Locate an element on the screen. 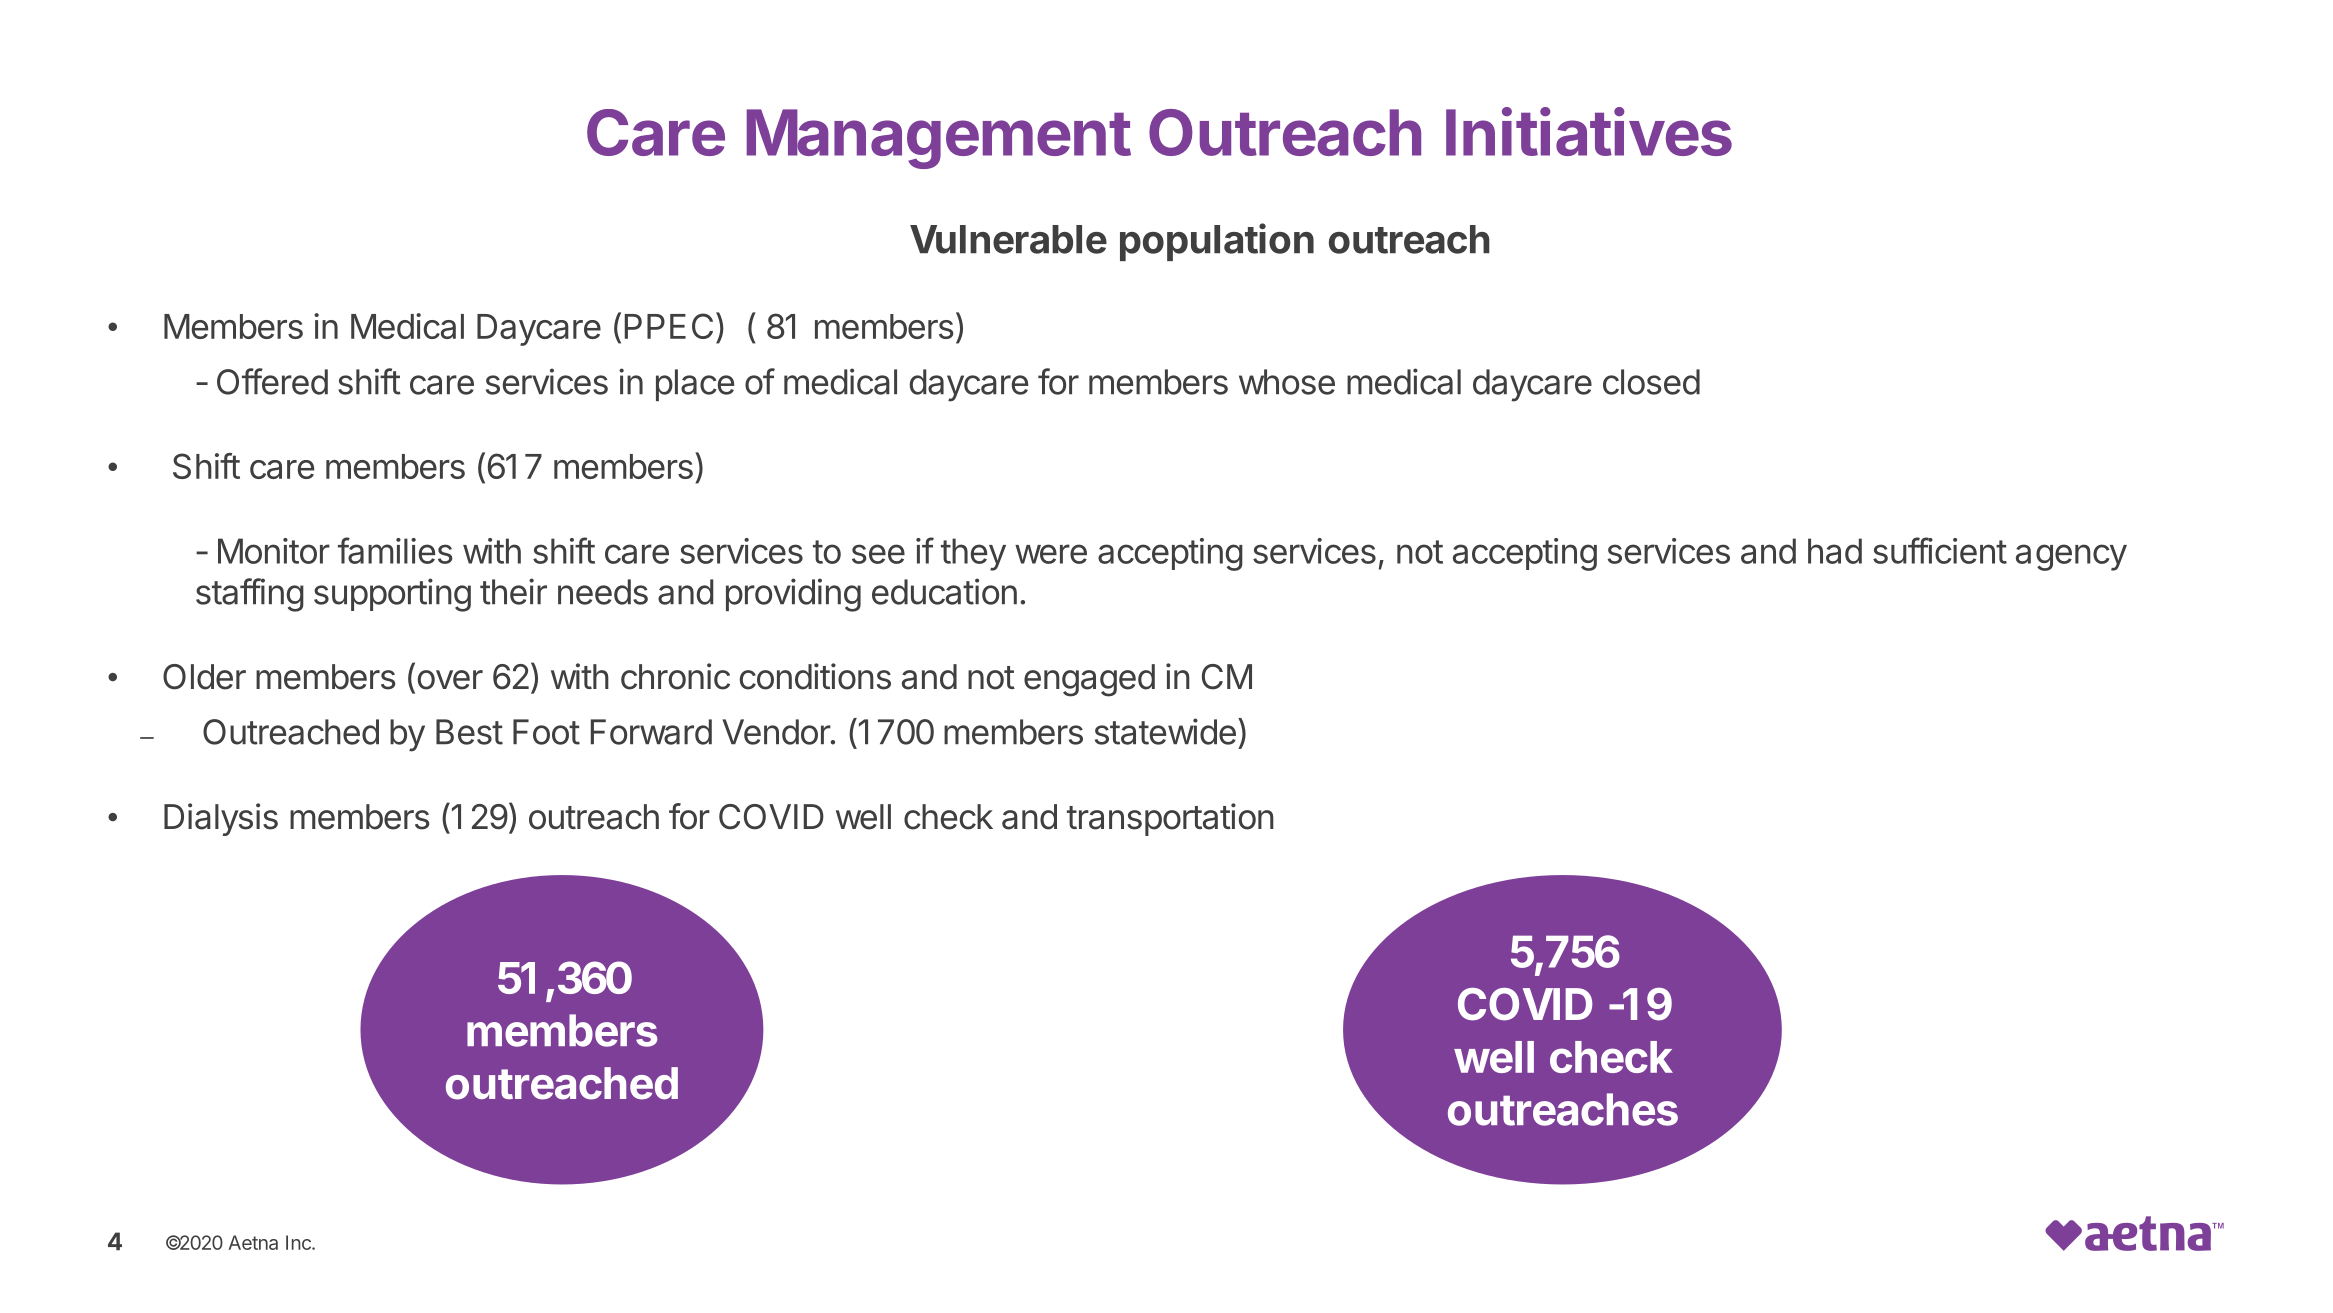 The width and height of the screenshot is (2333, 1313). Initiatives is located at coordinates (1589, 131).
